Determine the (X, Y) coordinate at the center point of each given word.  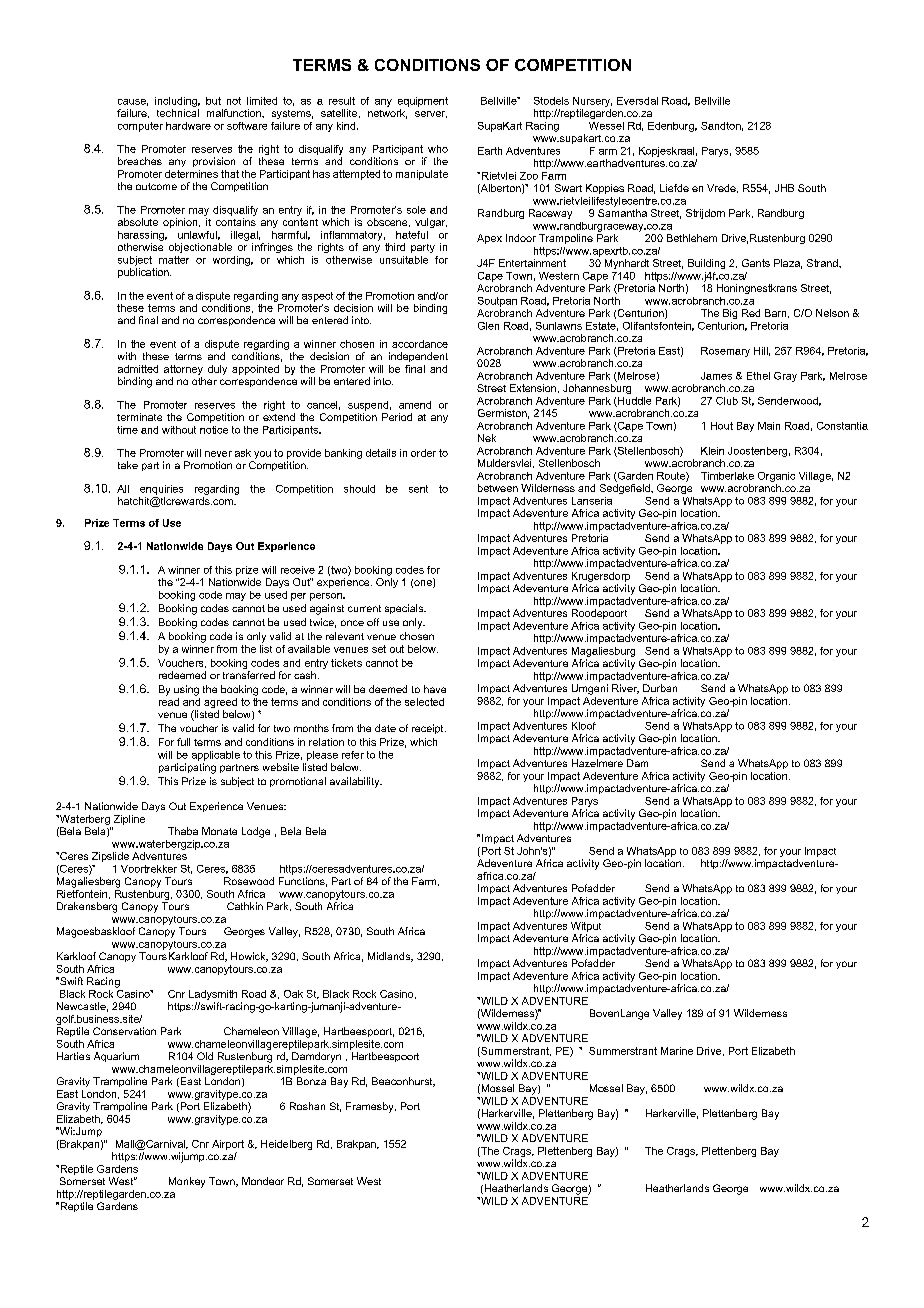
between (498, 488)
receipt (429, 729)
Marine (677, 1051)
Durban (660, 688)
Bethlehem (692, 238)
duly (217, 370)
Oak (293, 994)
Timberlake (727, 476)
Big (730, 314)
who (438, 149)
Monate (219, 831)
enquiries (161, 490)
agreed (220, 704)
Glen (488, 326)
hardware (188, 126)
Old (205, 1056)
